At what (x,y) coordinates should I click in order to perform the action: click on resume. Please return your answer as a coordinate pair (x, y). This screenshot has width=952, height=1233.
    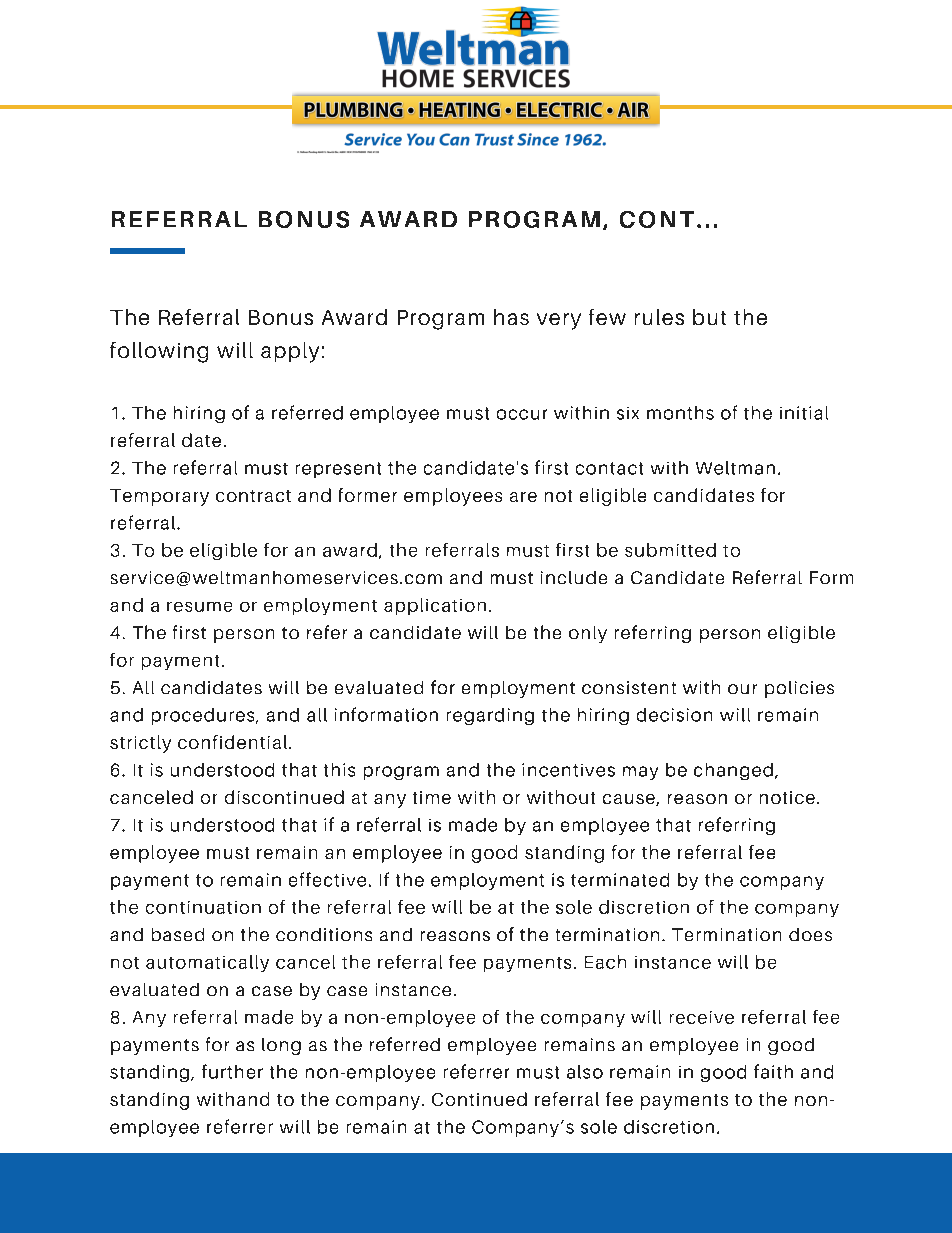
    Looking at the image, I should click on (199, 607).
